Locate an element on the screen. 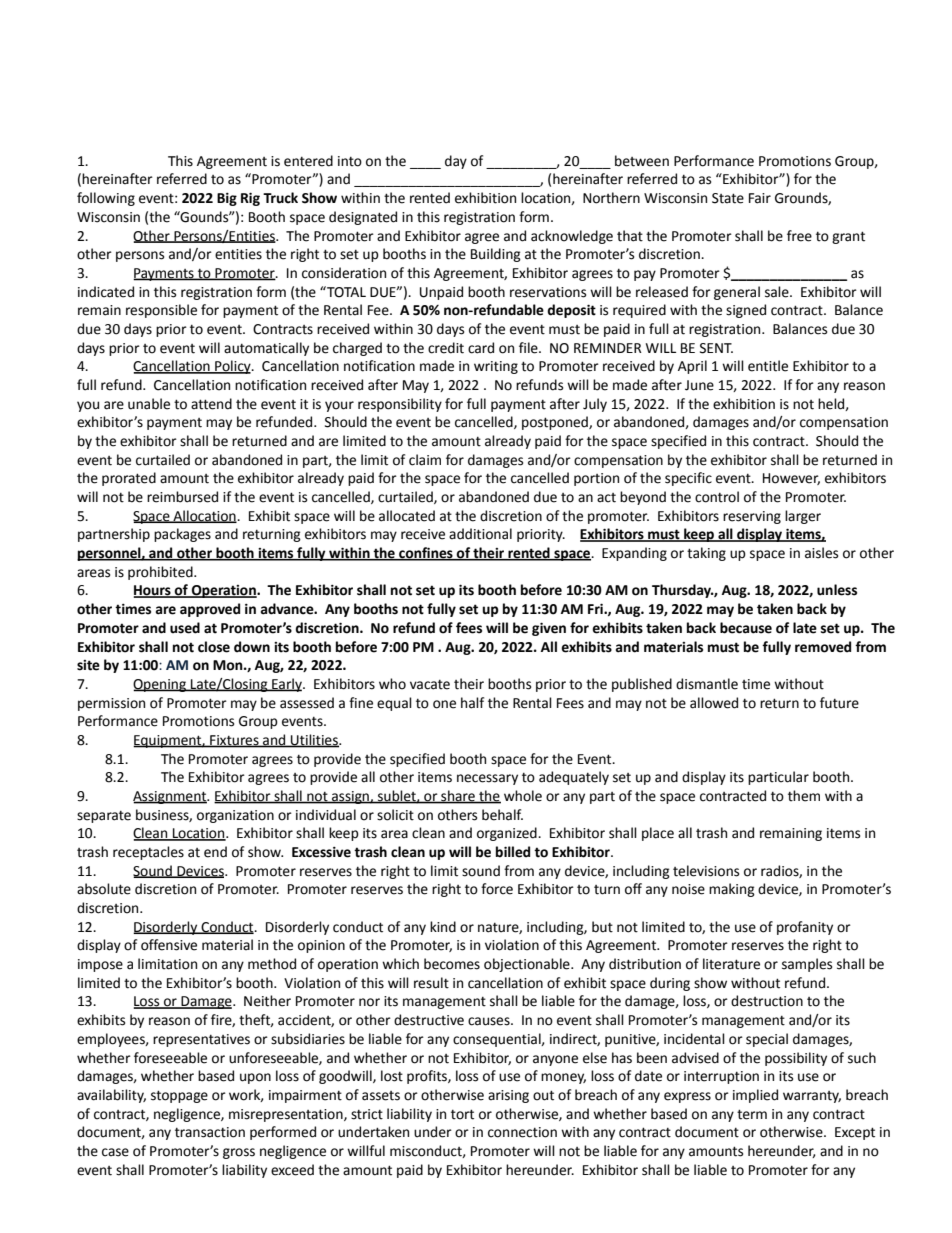  Building is located at coordinates (496, 255).
